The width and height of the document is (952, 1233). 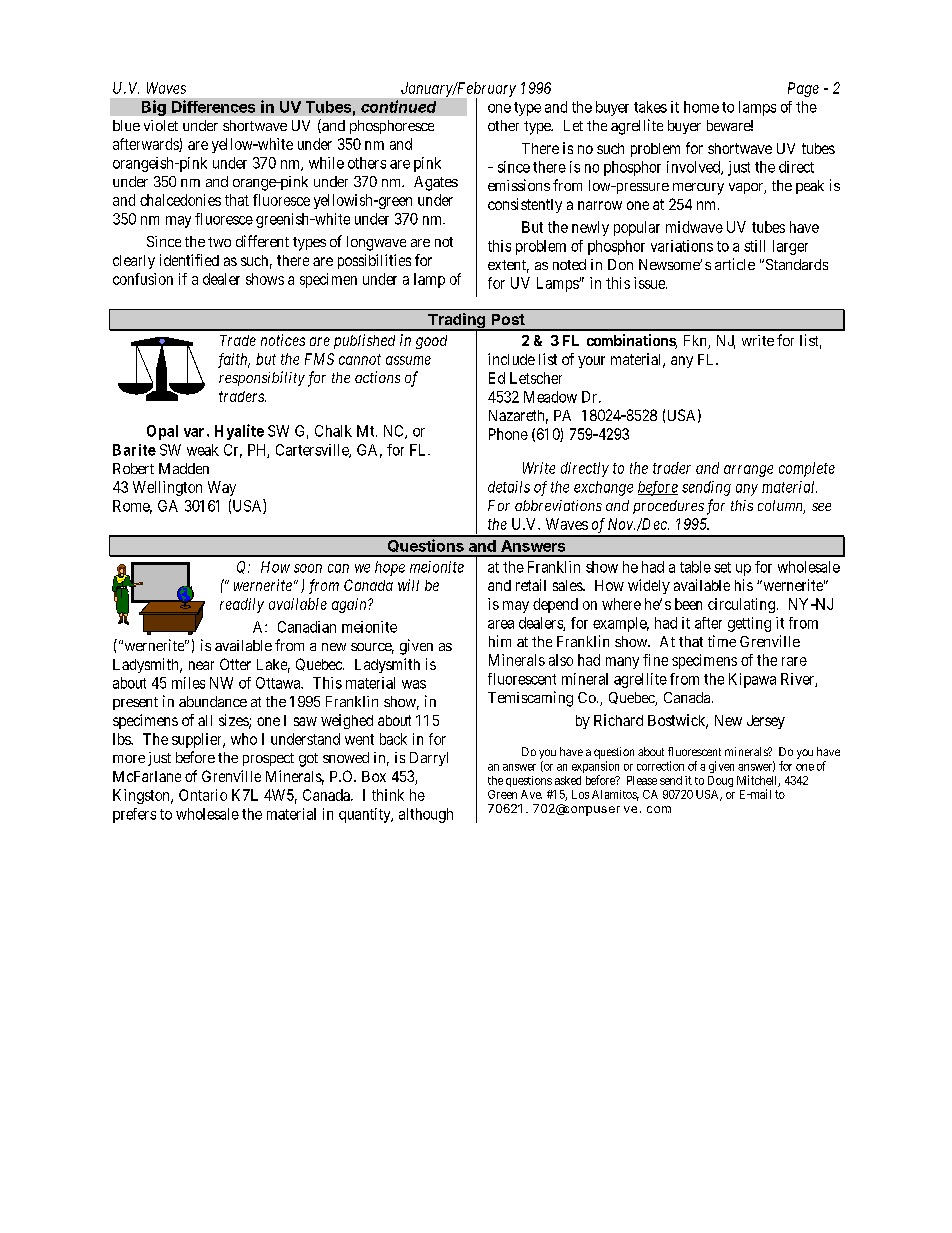 I want to click on home, so click(x=701, y=107).
